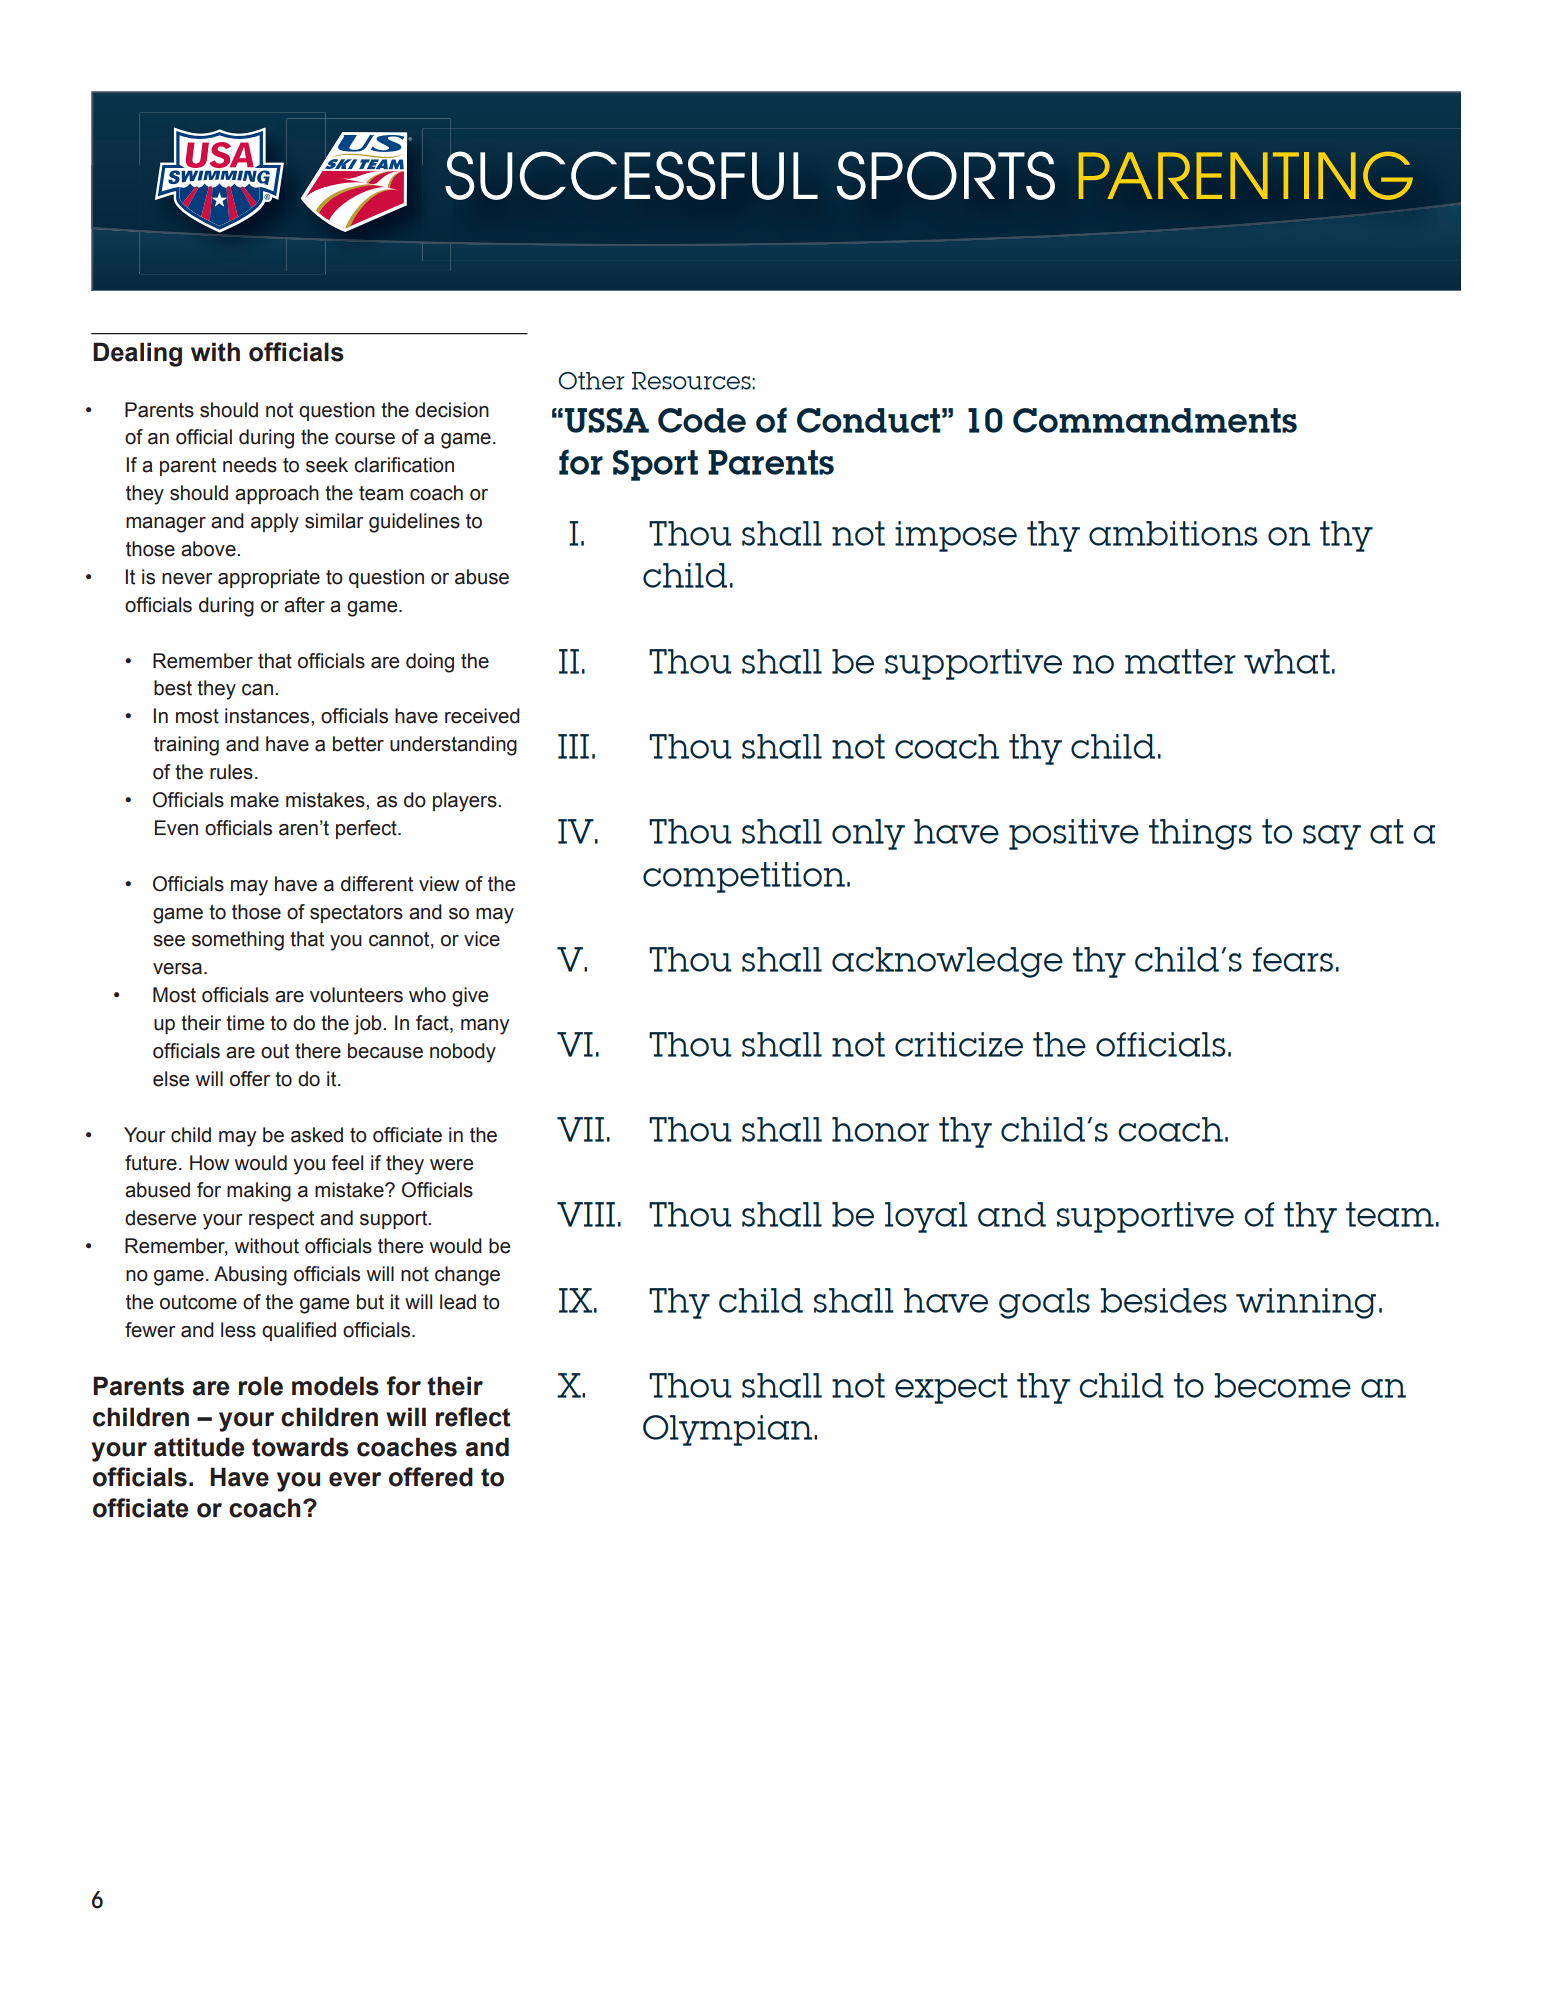 The image size is (1552, 2008). I want to click on competition, so click(744, 877).
